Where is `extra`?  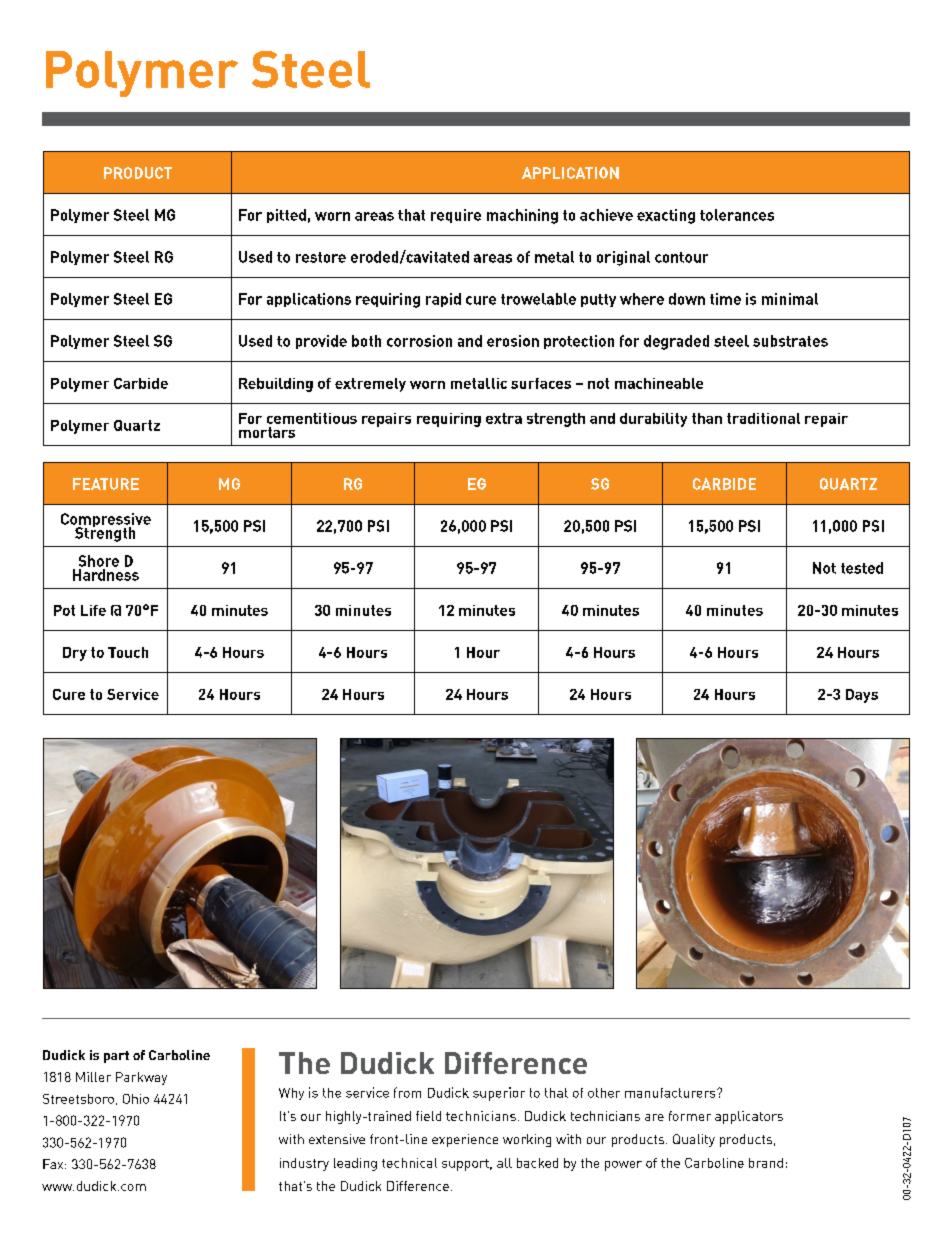 extra is located at coordinates (504, 418).
